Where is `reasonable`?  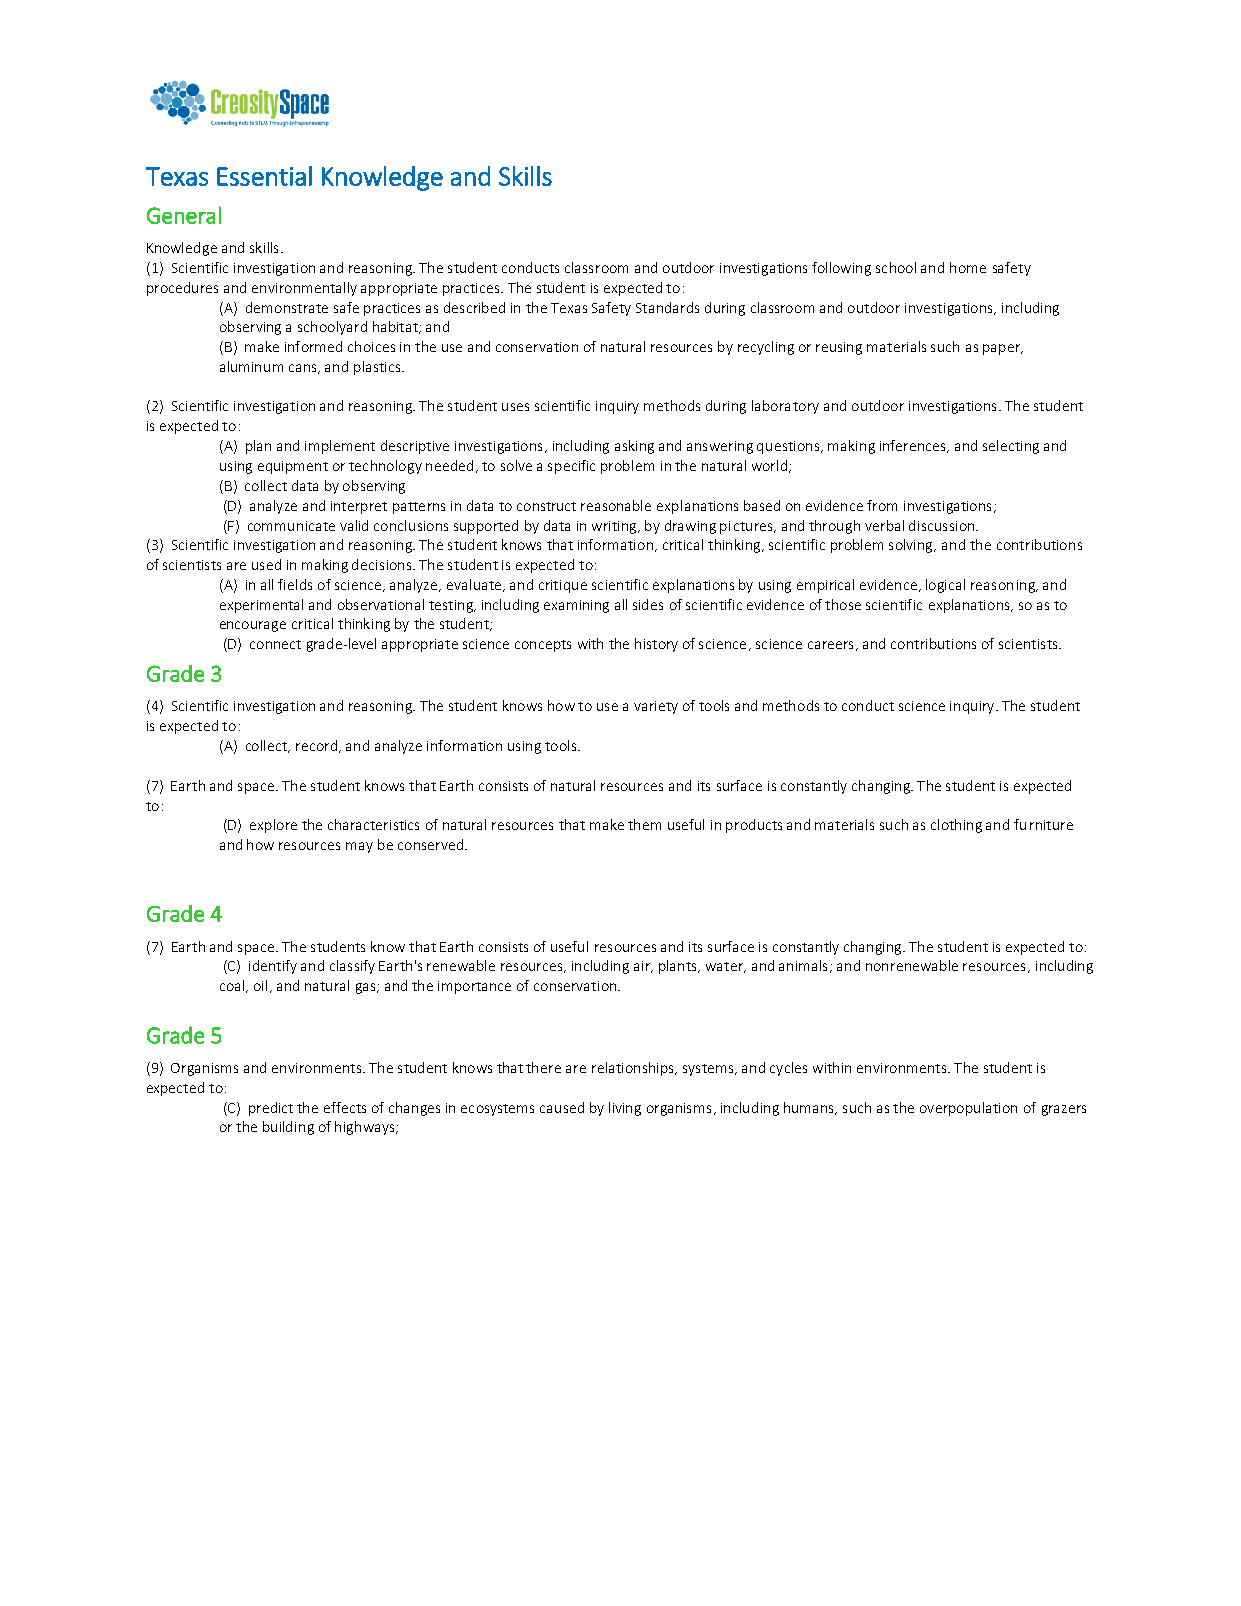
reasonable is located at coordinates (616, 505).
